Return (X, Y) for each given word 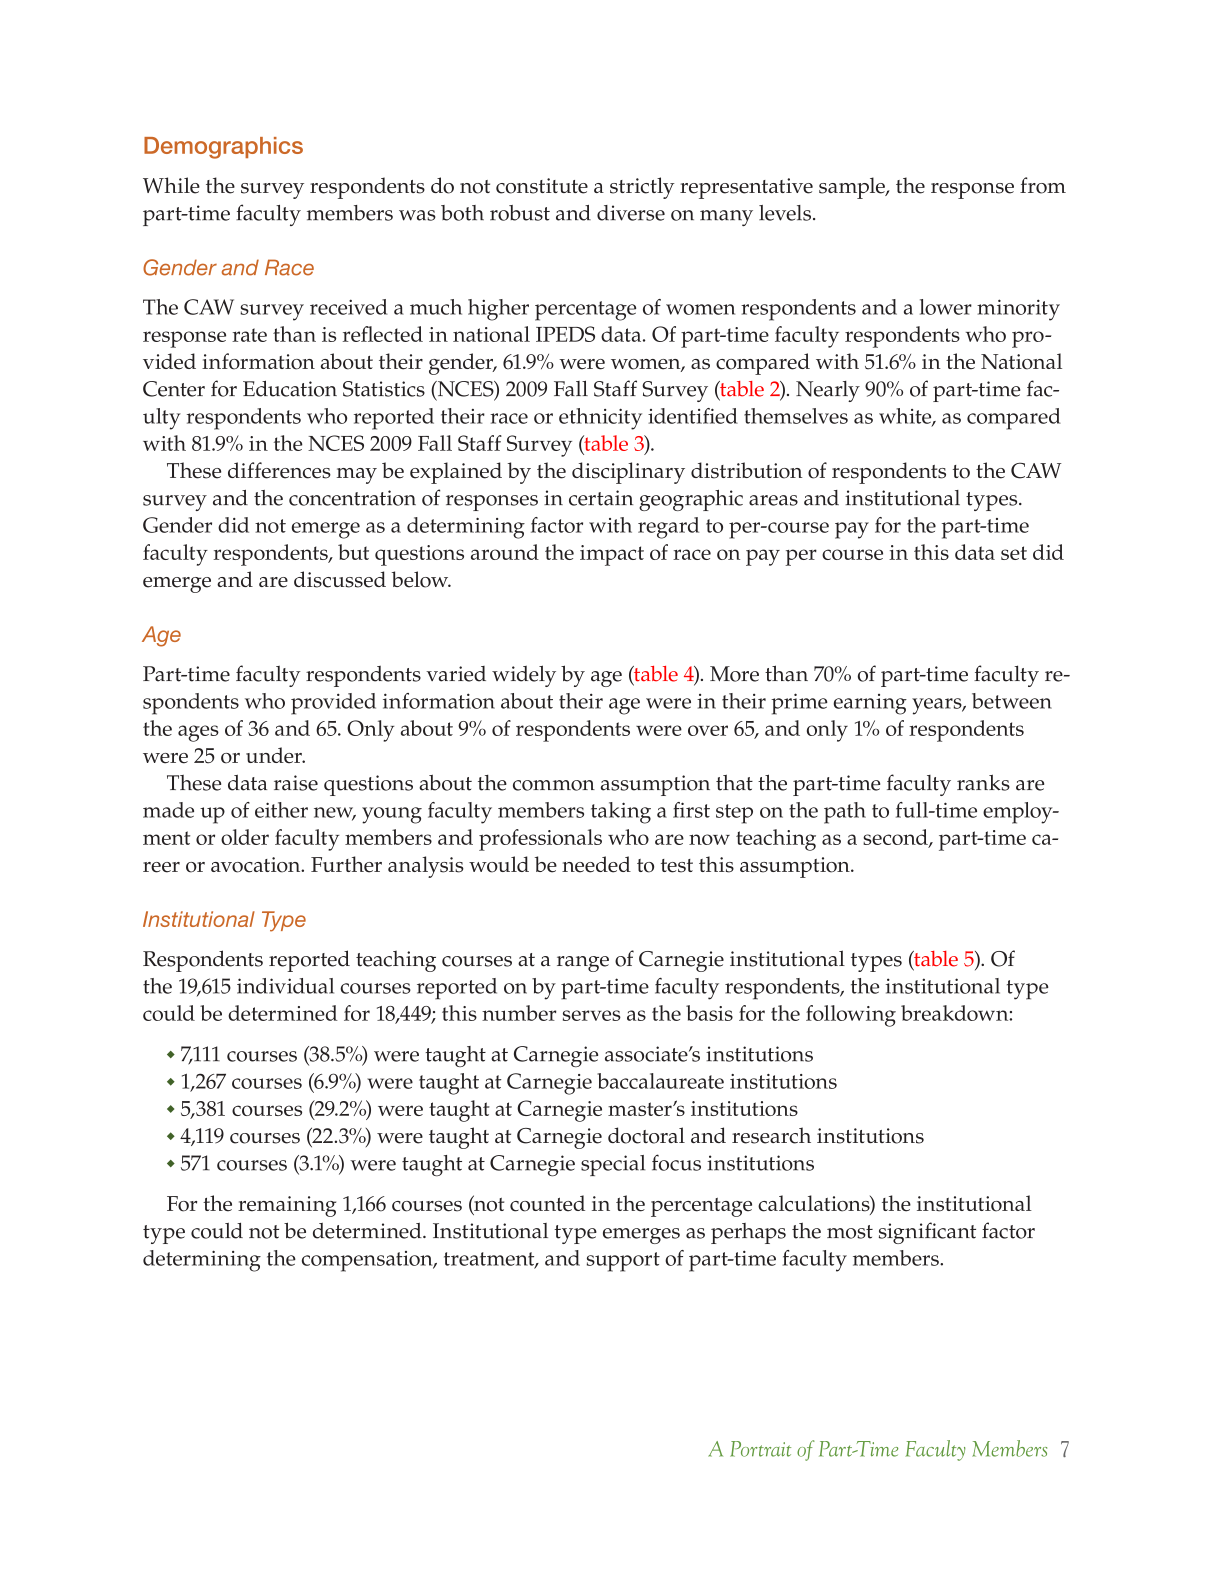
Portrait (760, 1449)
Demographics (223, 148)
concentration (352, 498)
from (1043, 185)
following (851, 1016)
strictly (642, 188)
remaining (287, 1206)
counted (547, 1203)
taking (621, 813)
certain (601, 498)
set (1014, 553)
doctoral (646, 1135)
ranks (983, 782)
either (281, 810)
